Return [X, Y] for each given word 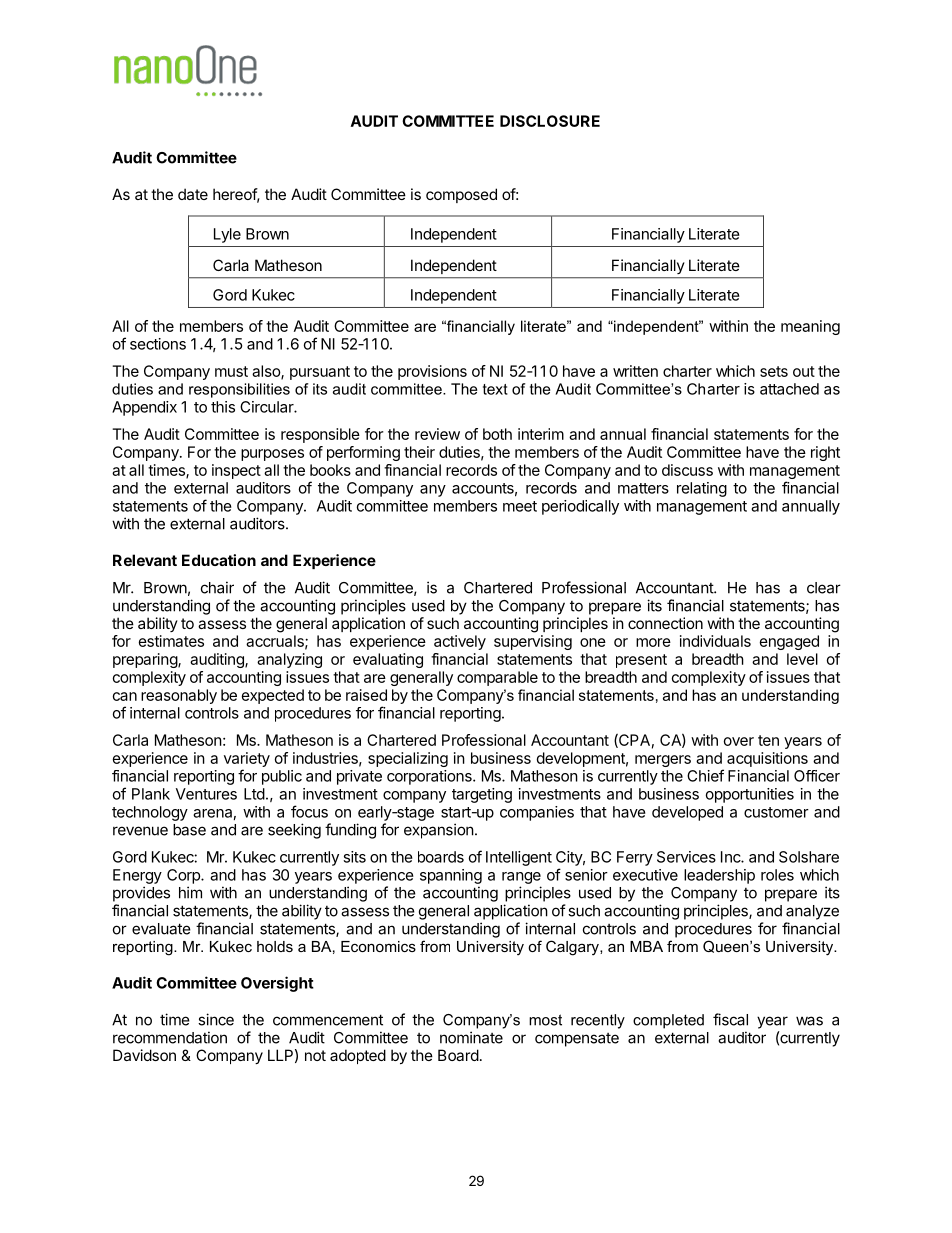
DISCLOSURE [550, 121]
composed [461, 195]
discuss [687, 470]
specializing [408, 759]
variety [247, 759]
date [193, 194]
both [497, 434]
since [216, 1019]
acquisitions [767, 759]
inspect [236, 471]
